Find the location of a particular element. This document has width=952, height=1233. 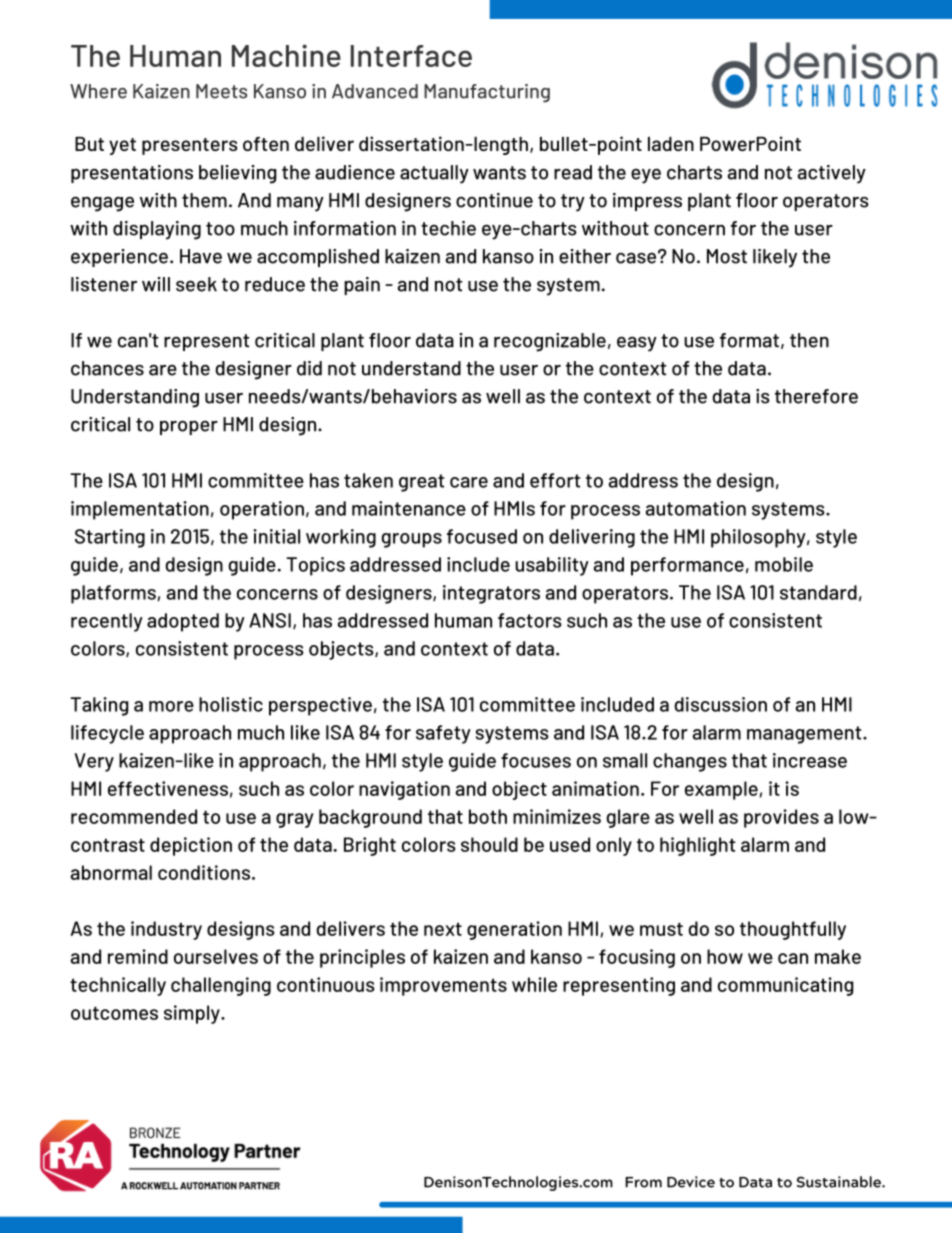

simply is located at coordinates (193, 1014).
